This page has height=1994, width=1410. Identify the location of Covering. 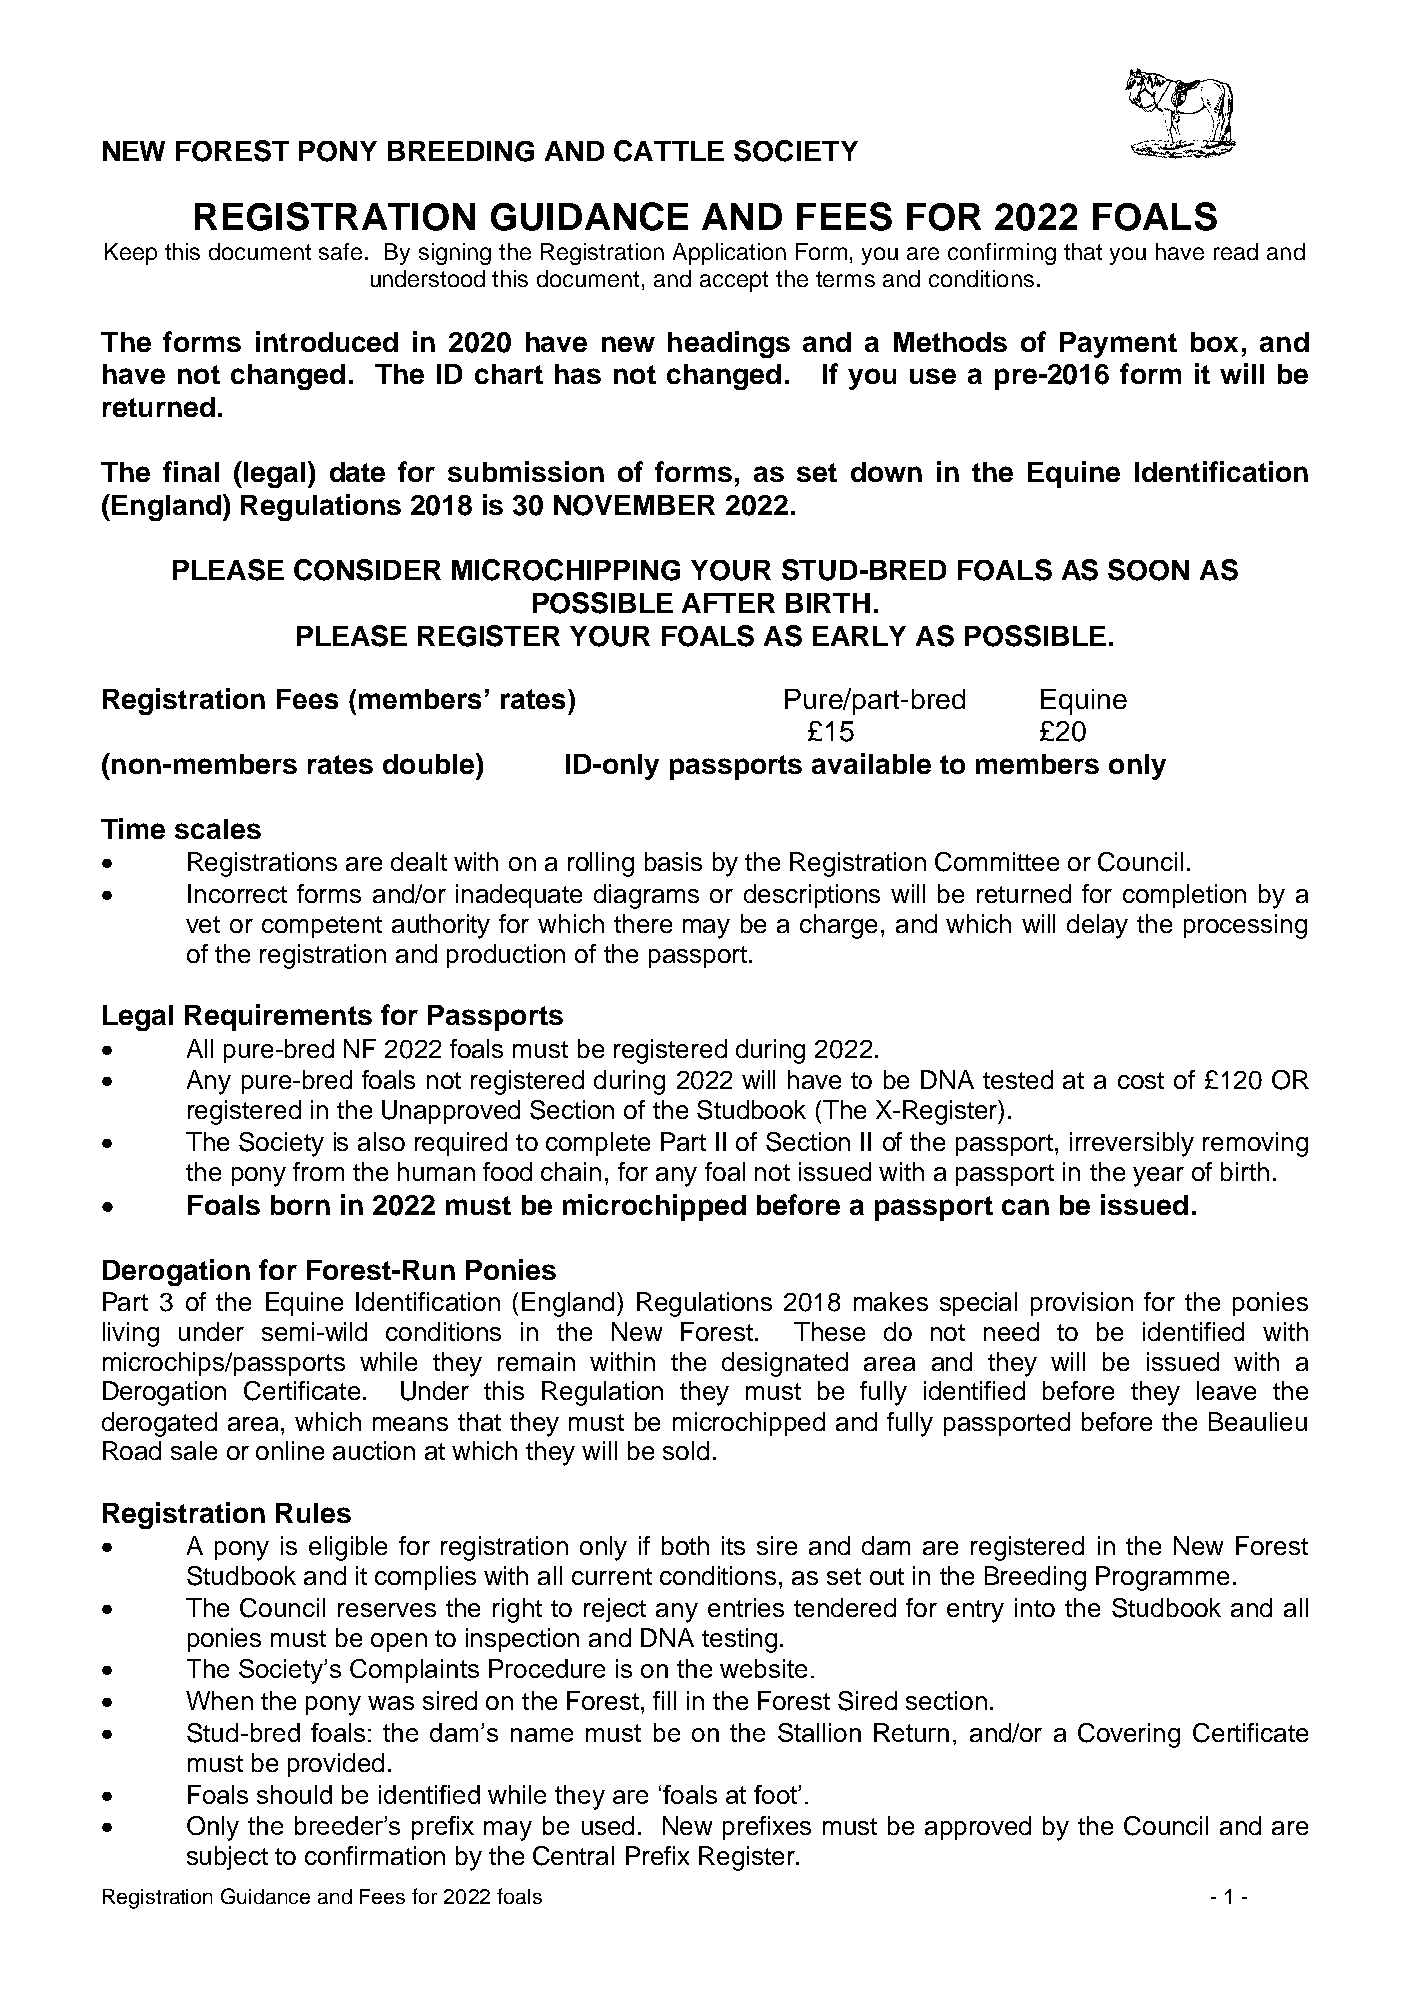
(1129, 1735).
